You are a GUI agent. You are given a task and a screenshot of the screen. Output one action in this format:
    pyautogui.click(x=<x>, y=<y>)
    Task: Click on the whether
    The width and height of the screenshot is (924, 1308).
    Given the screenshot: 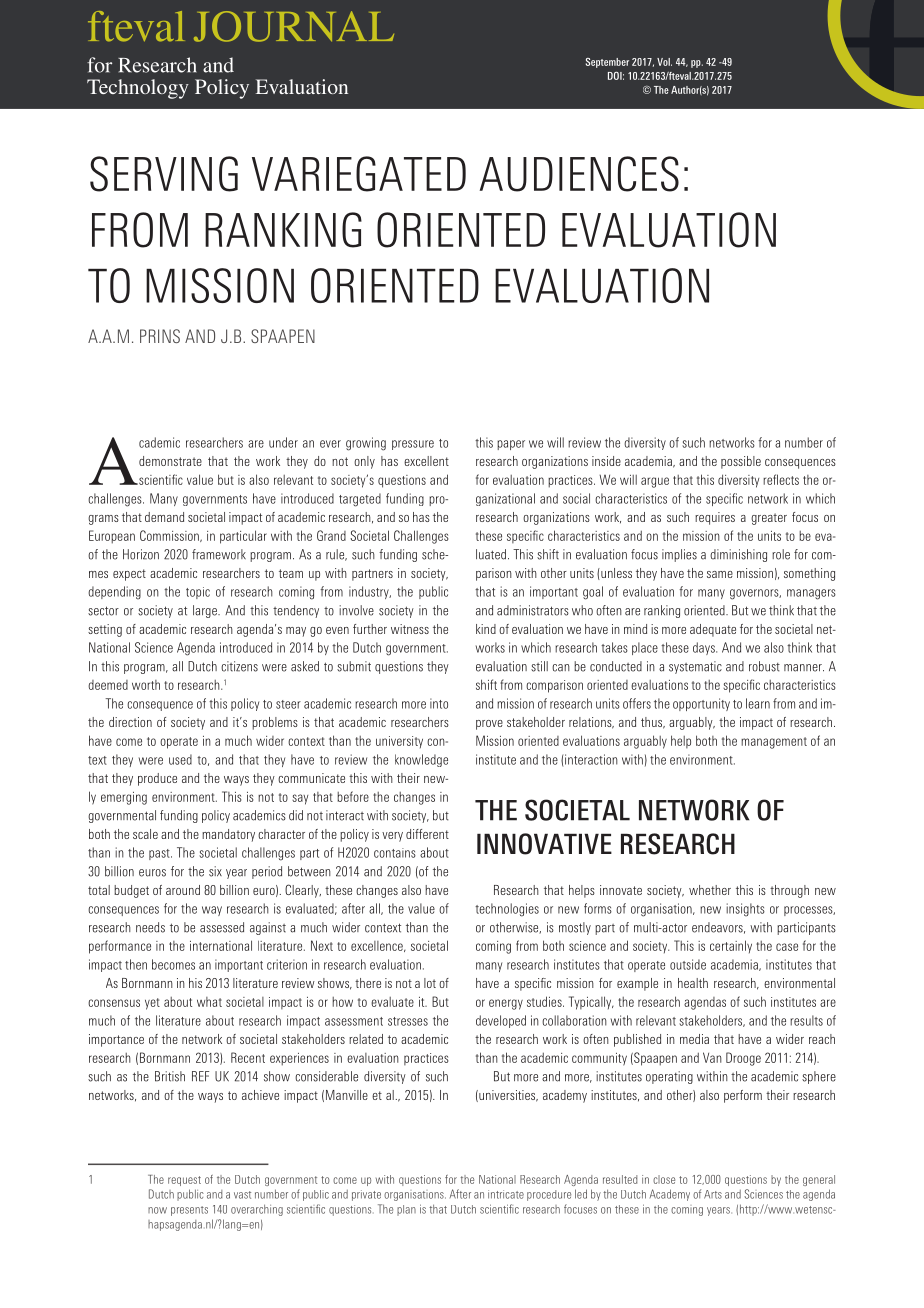 What is the action you would take?
    pyautogui.click(x=710, y=890)
